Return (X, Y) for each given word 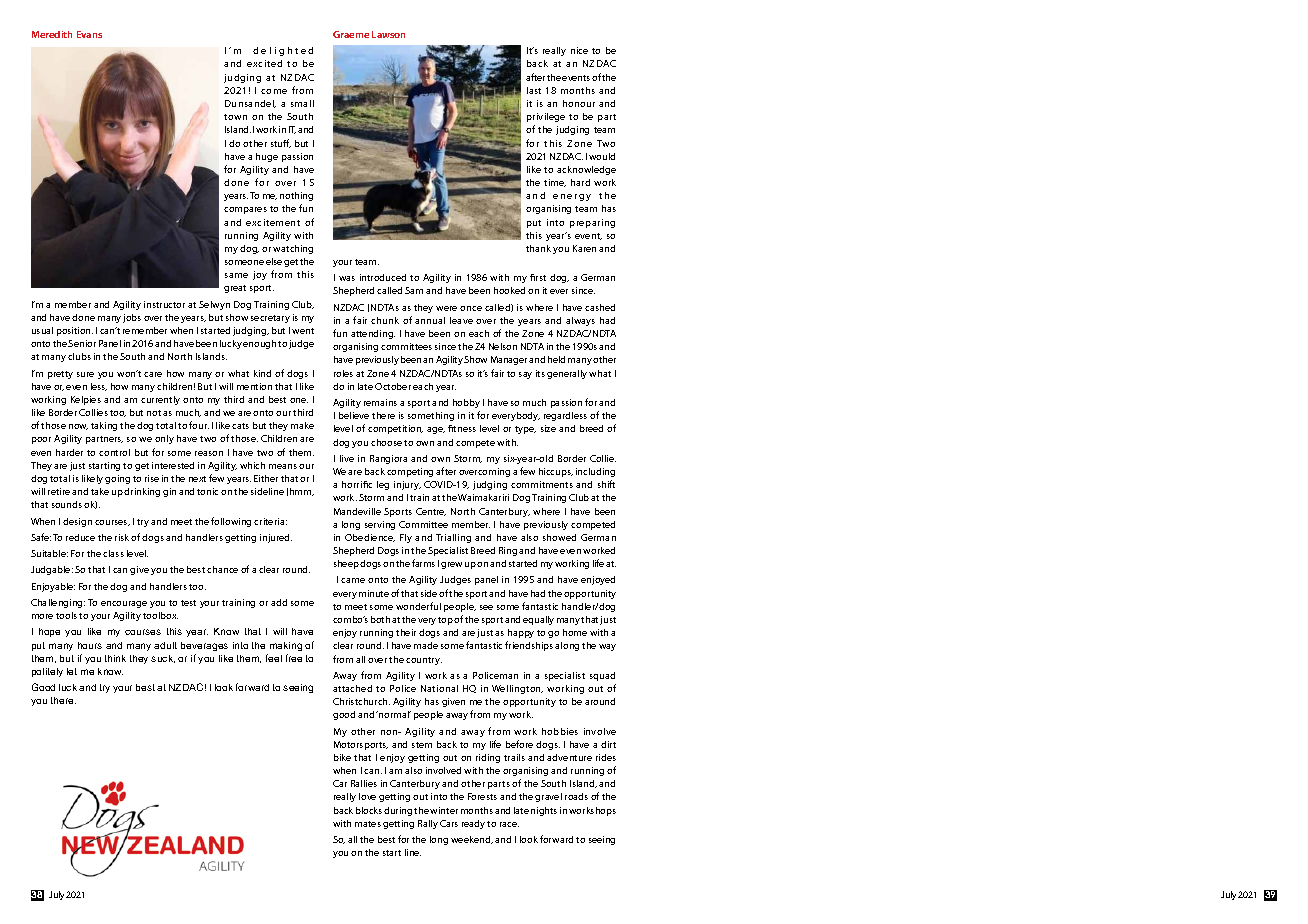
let (72, 671)
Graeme (351, 34)
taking (104, 426)
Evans (89, 34)
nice (579, 50)
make (302, 425)
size (548, 428)
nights (544, 811)
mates (368, 824)
